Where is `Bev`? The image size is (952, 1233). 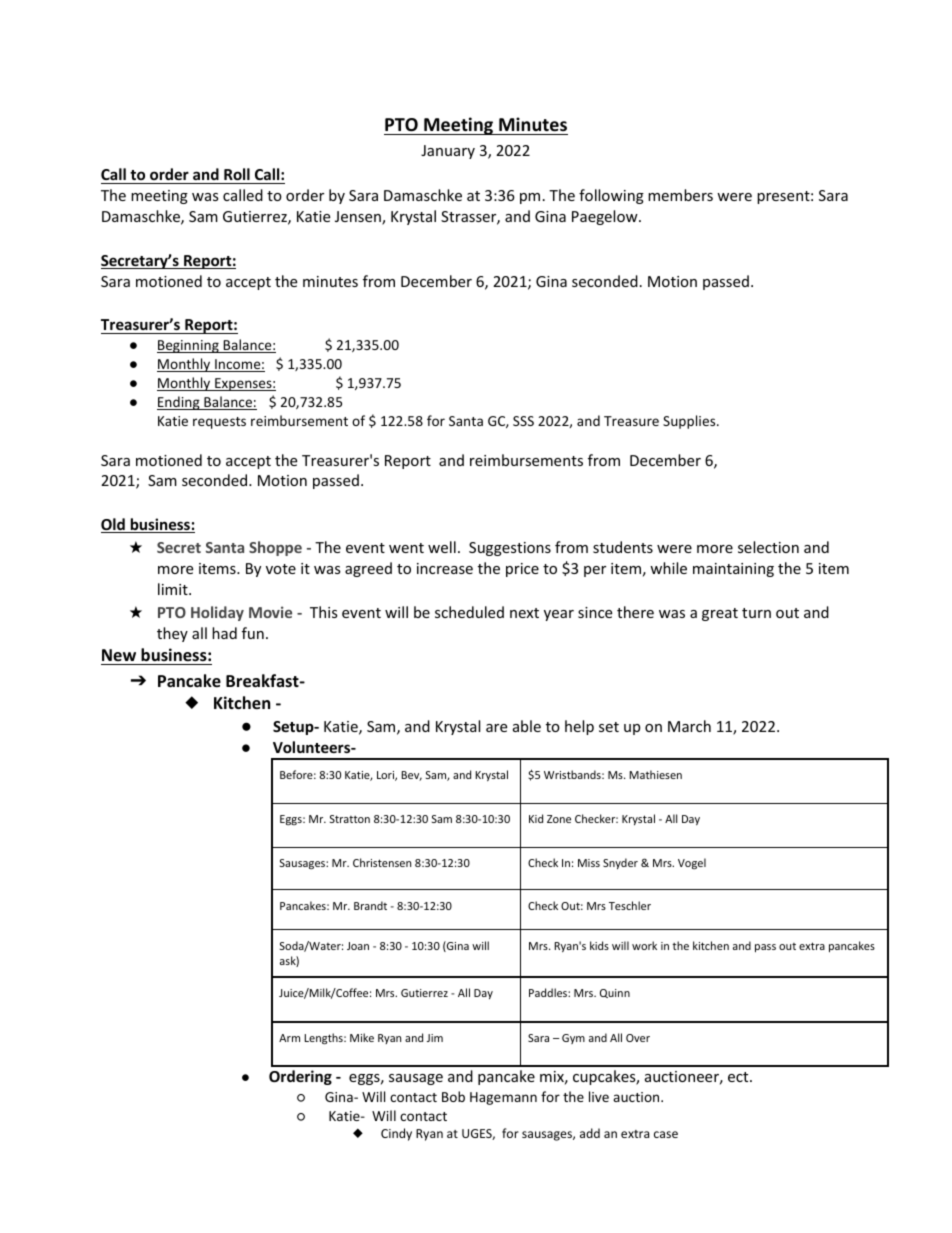
Bev is located at coordinates (411, 776).
